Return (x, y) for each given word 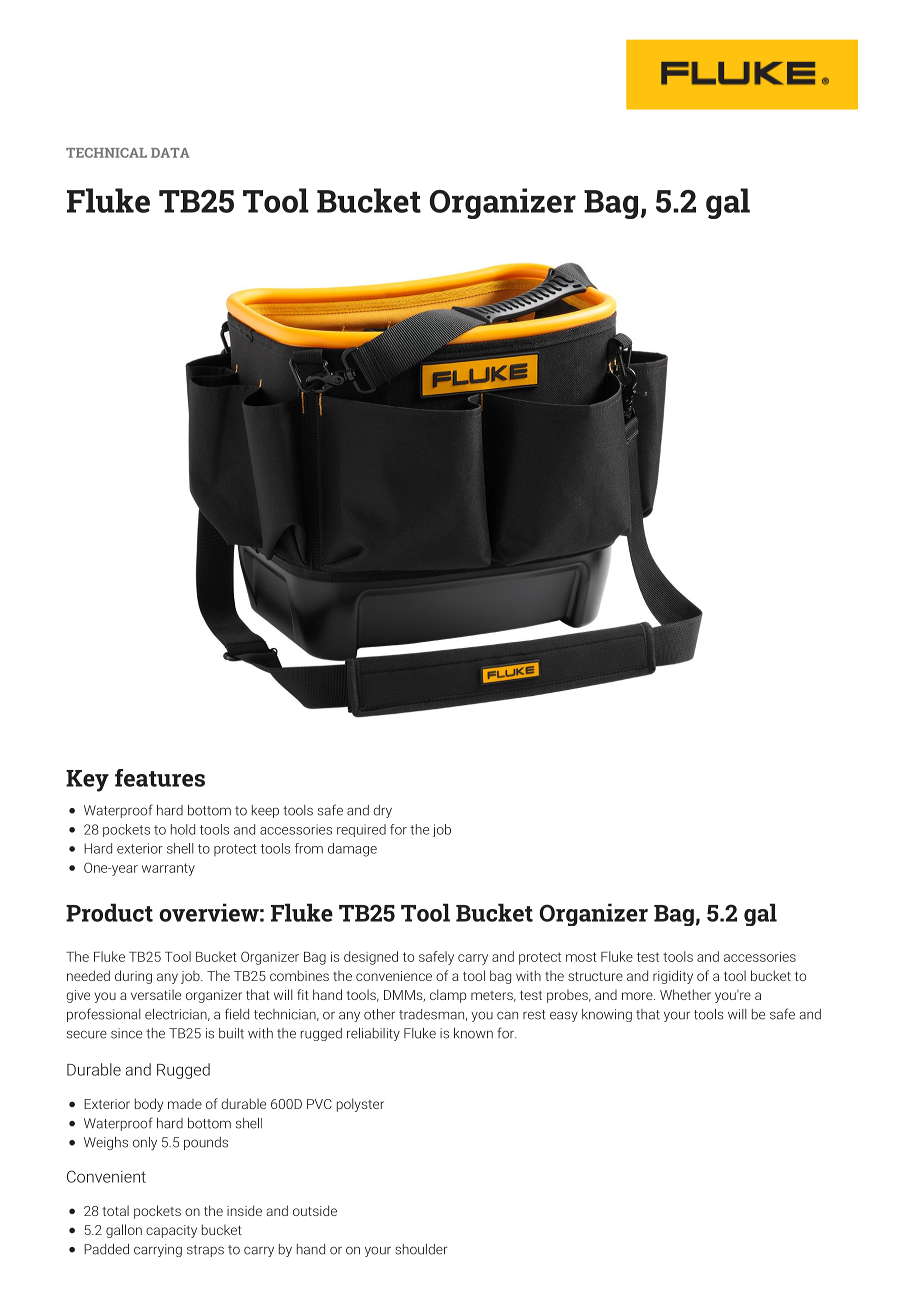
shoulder (421, 1249)
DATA (170, 153)
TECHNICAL (106, 153)
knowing (607, 1015)
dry (382, 811)
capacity (171, 1231)
